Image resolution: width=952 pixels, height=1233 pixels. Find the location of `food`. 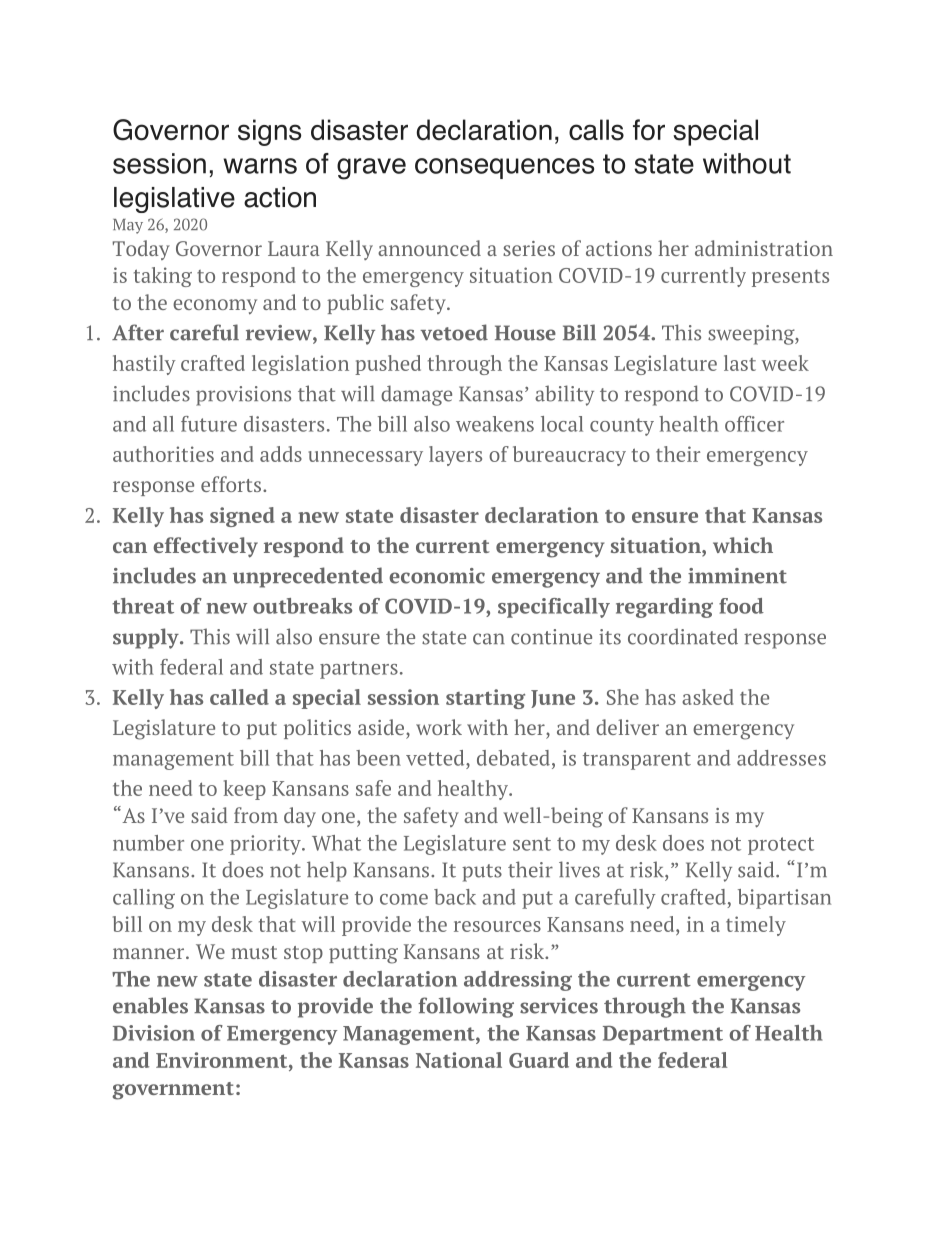

food is located at coordinates (741, 606).
